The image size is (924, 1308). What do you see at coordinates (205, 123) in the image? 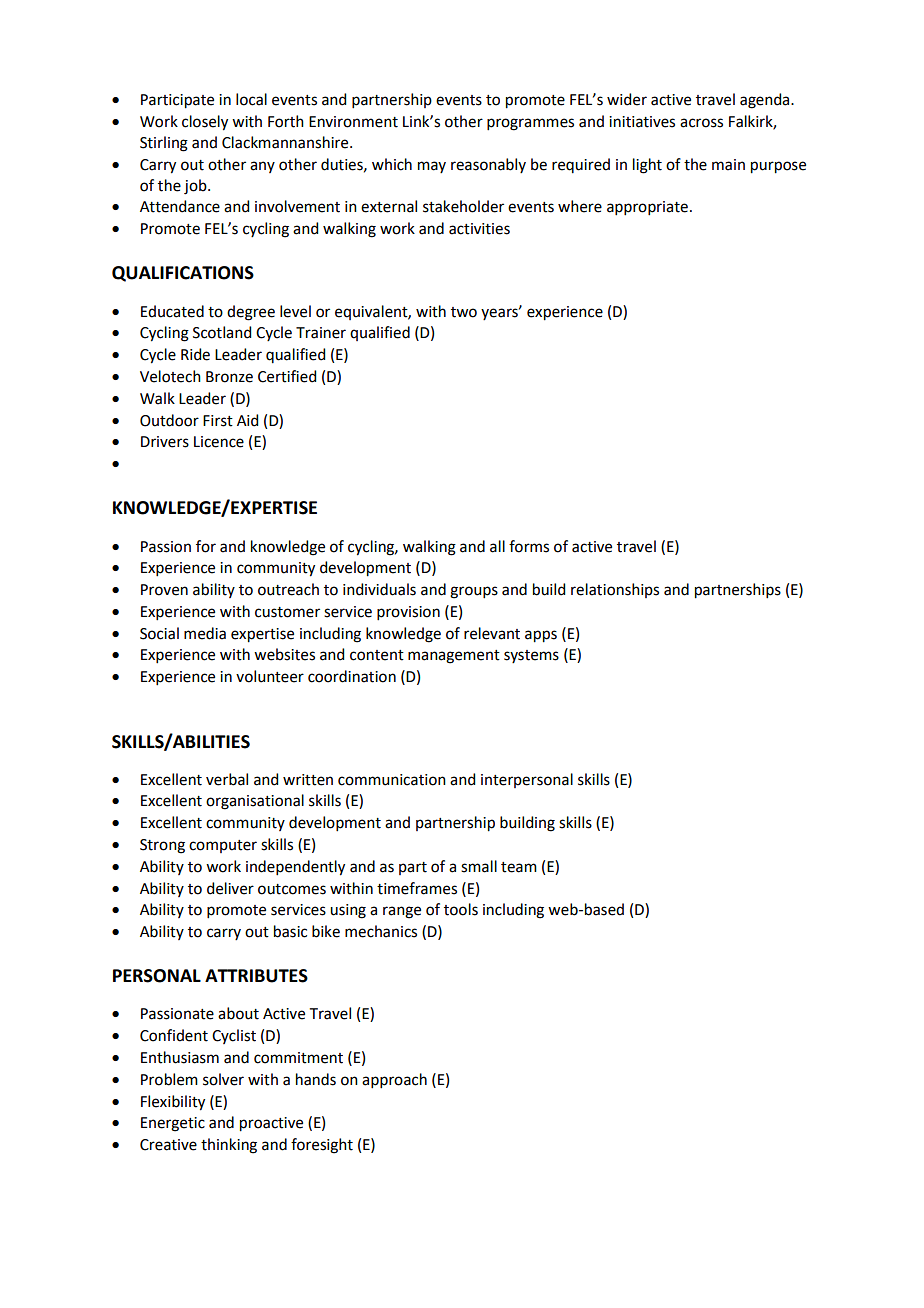
I see `closely` at bounding box center [205, 123].
